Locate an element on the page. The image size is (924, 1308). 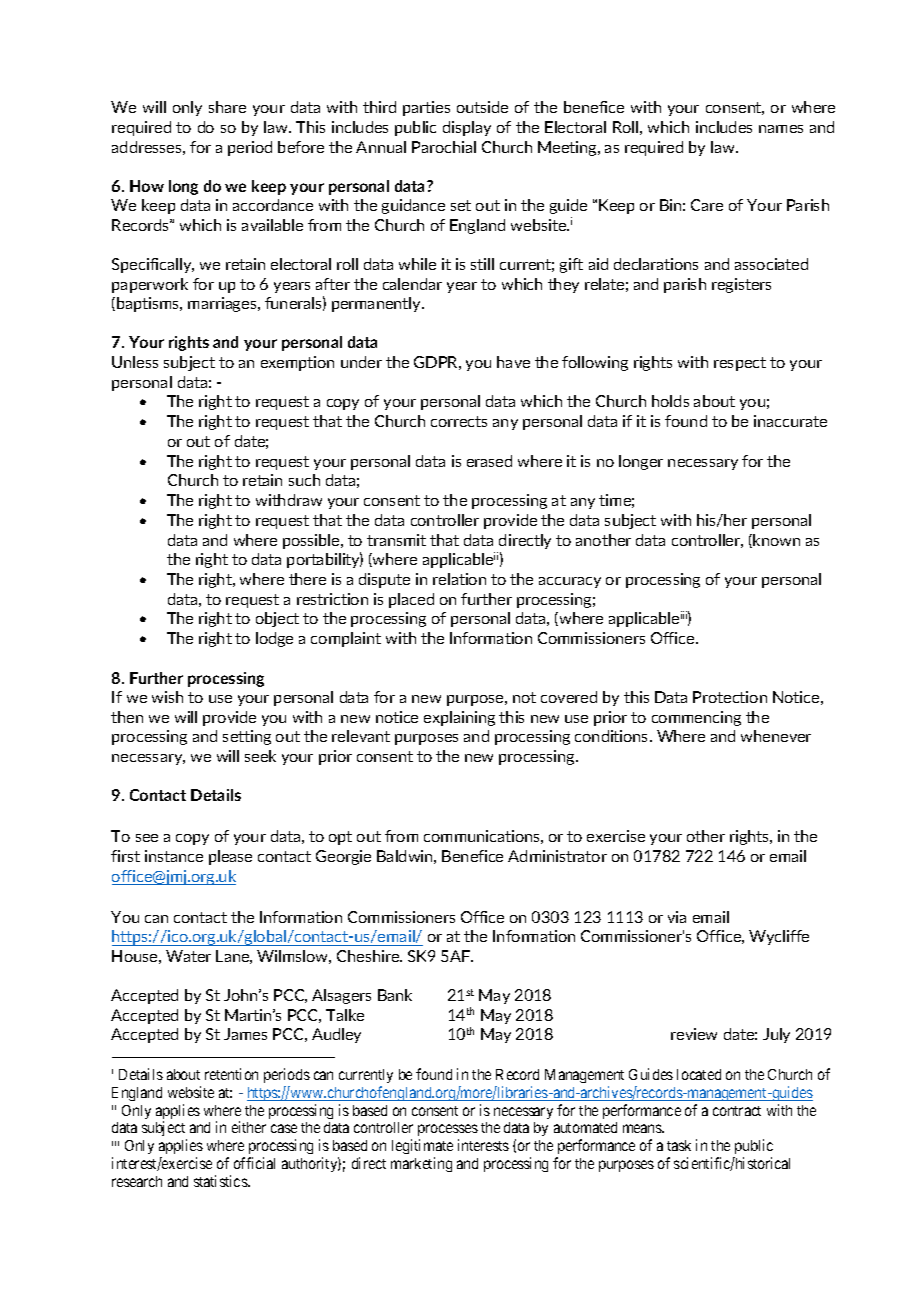
placed is located at coordinates (411, 600).
